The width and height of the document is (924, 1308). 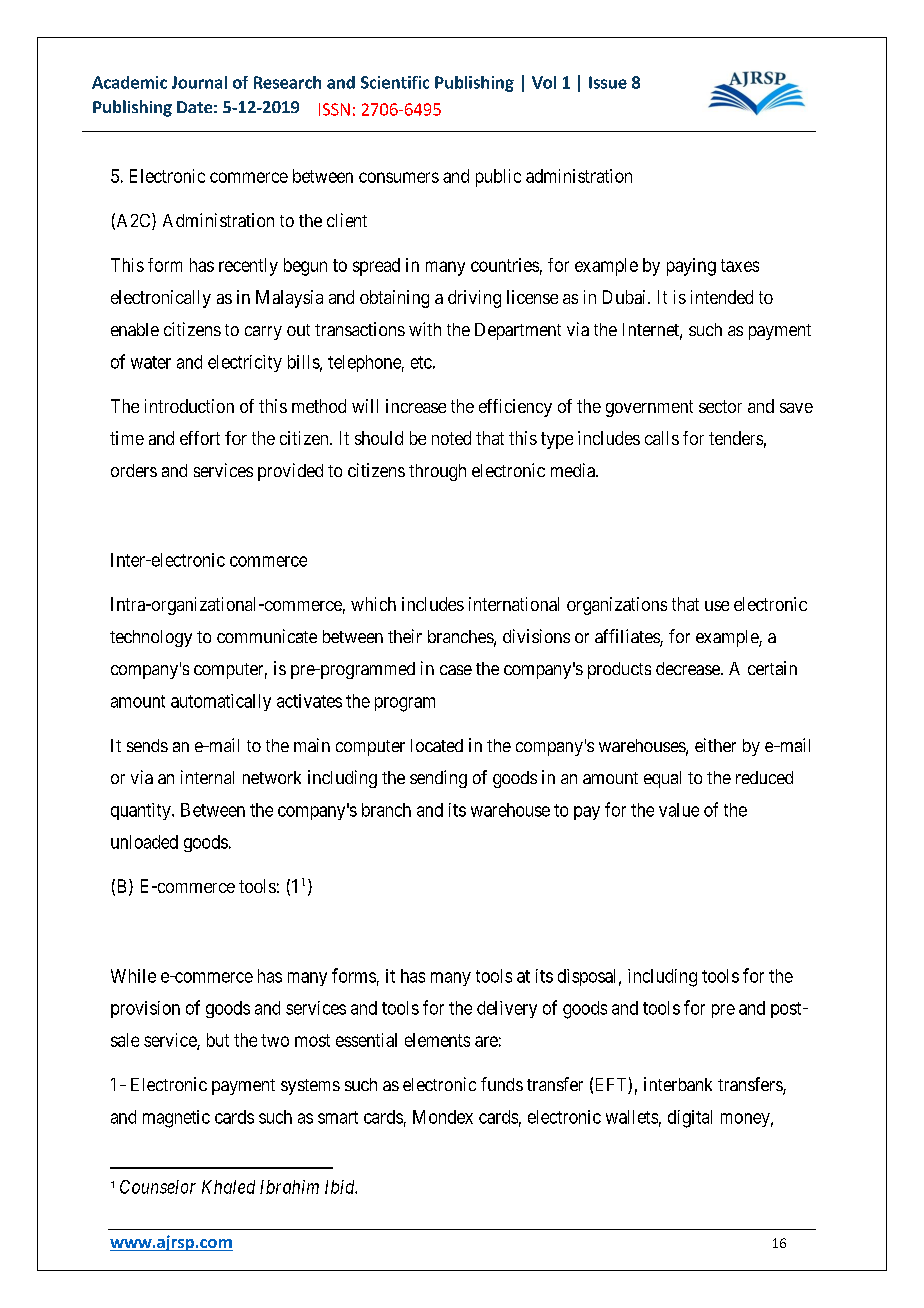 I want to click on technology, so click(x=151, y=638).
